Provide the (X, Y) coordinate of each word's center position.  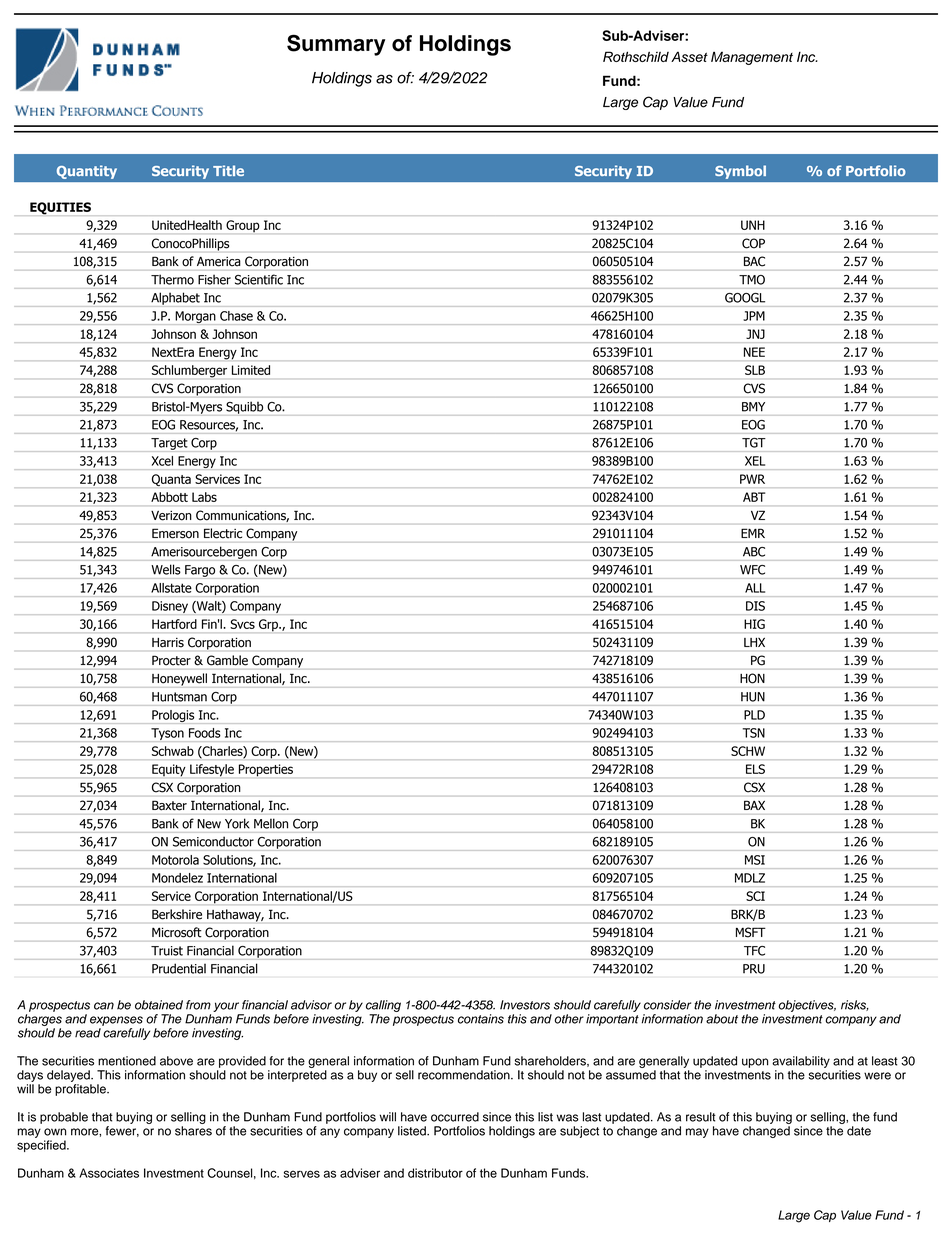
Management (752, 58)
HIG (754, 624)
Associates (109, 1173)
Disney (170, 607)
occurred (455, 1117)
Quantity (87, 172)
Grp (269, 625)
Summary (336, 45)
